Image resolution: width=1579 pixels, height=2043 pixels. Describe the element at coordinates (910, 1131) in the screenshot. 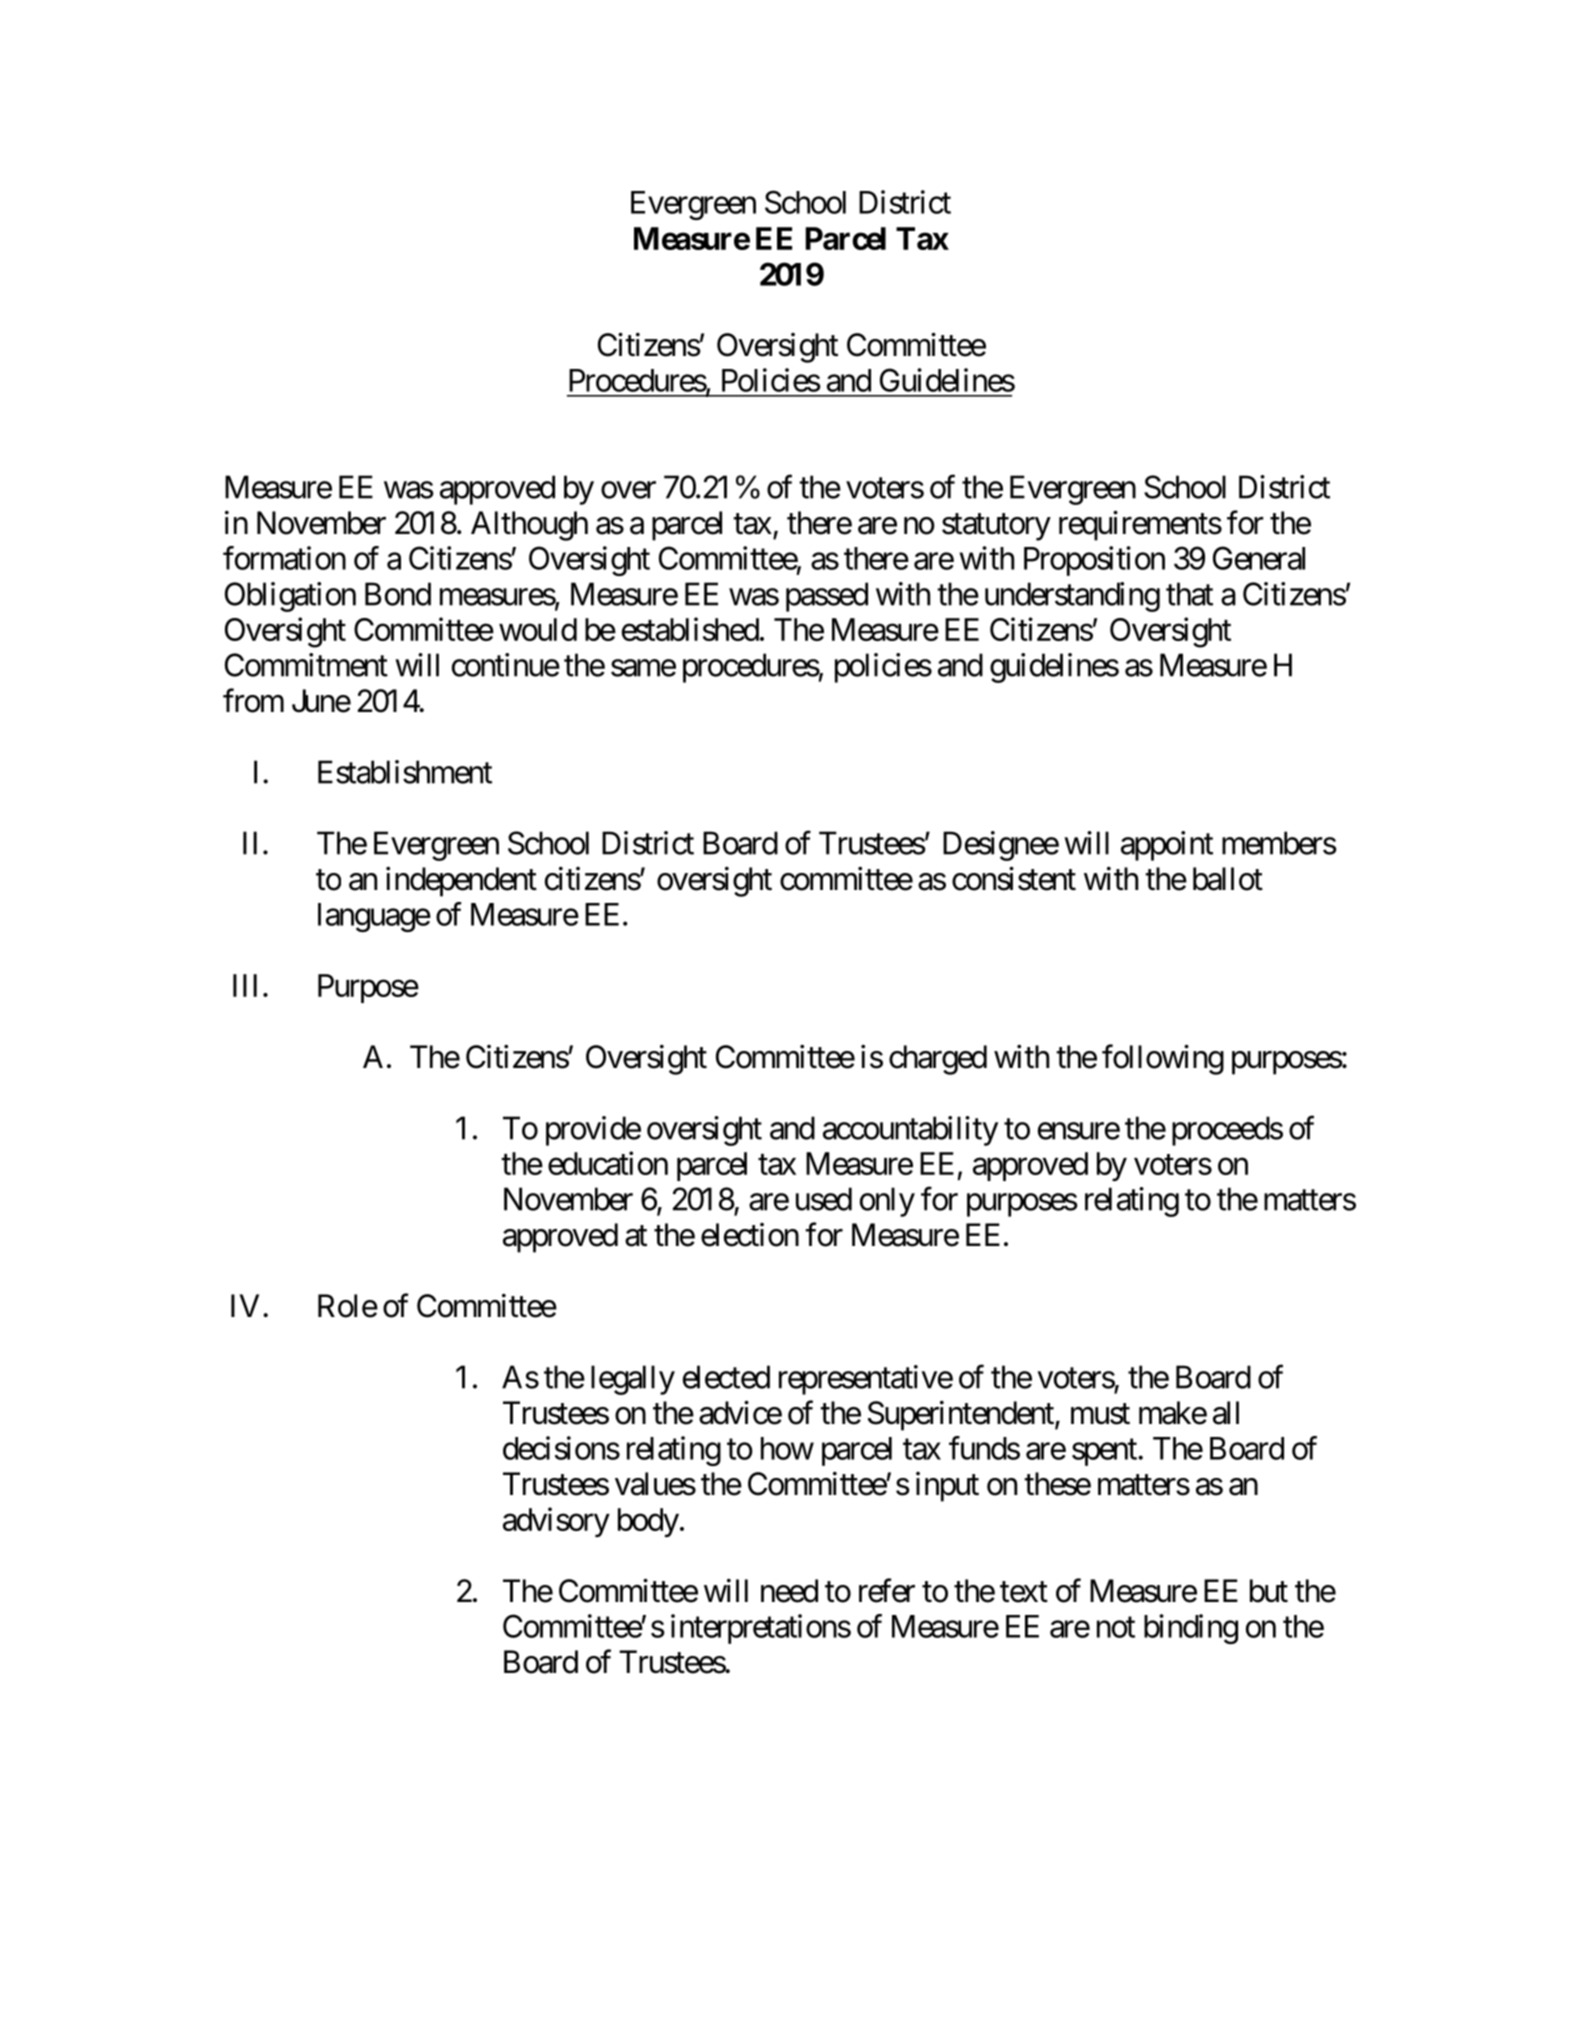

I see `accountability` at that location.
